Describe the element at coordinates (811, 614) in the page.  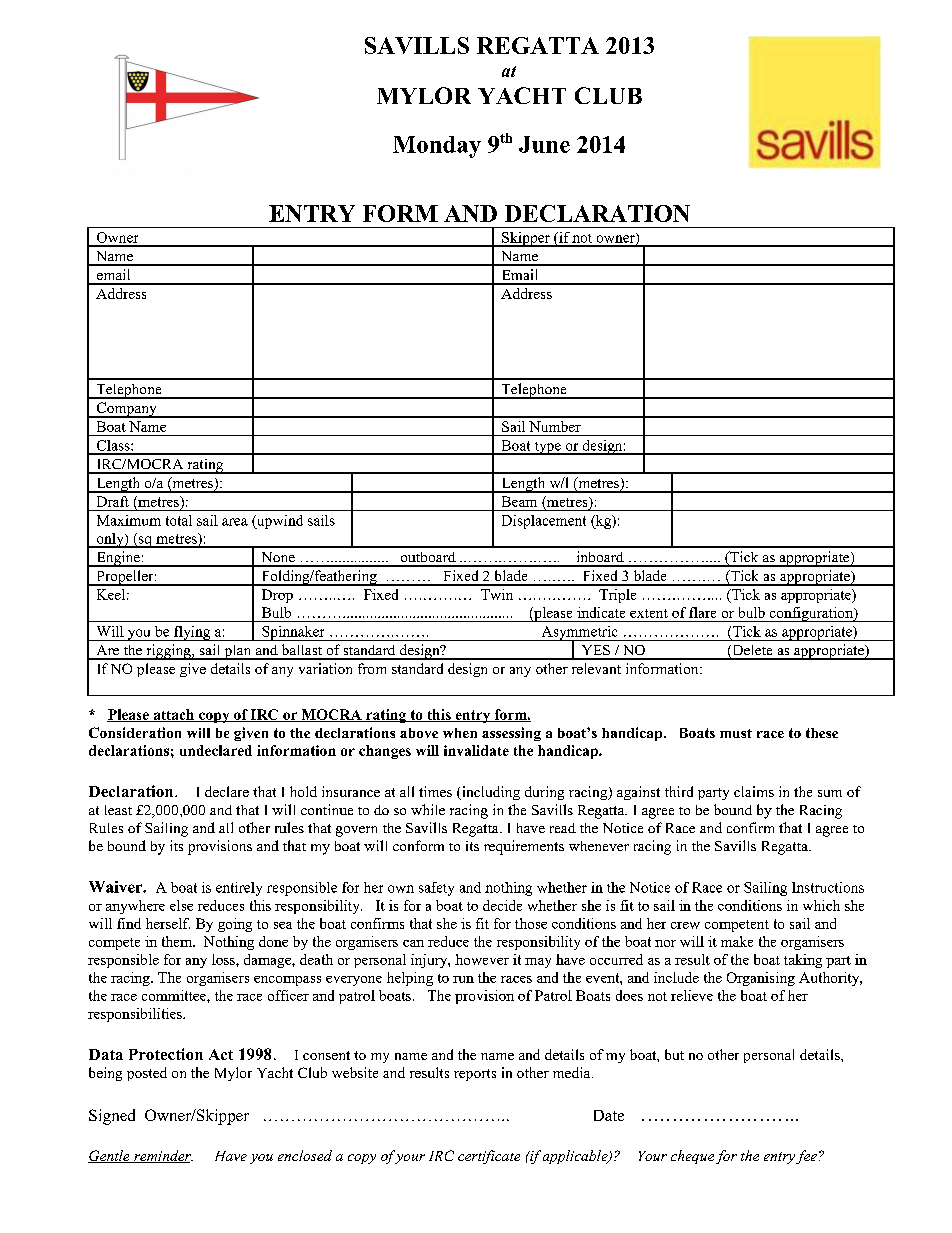
I see `configuration` at that location.
